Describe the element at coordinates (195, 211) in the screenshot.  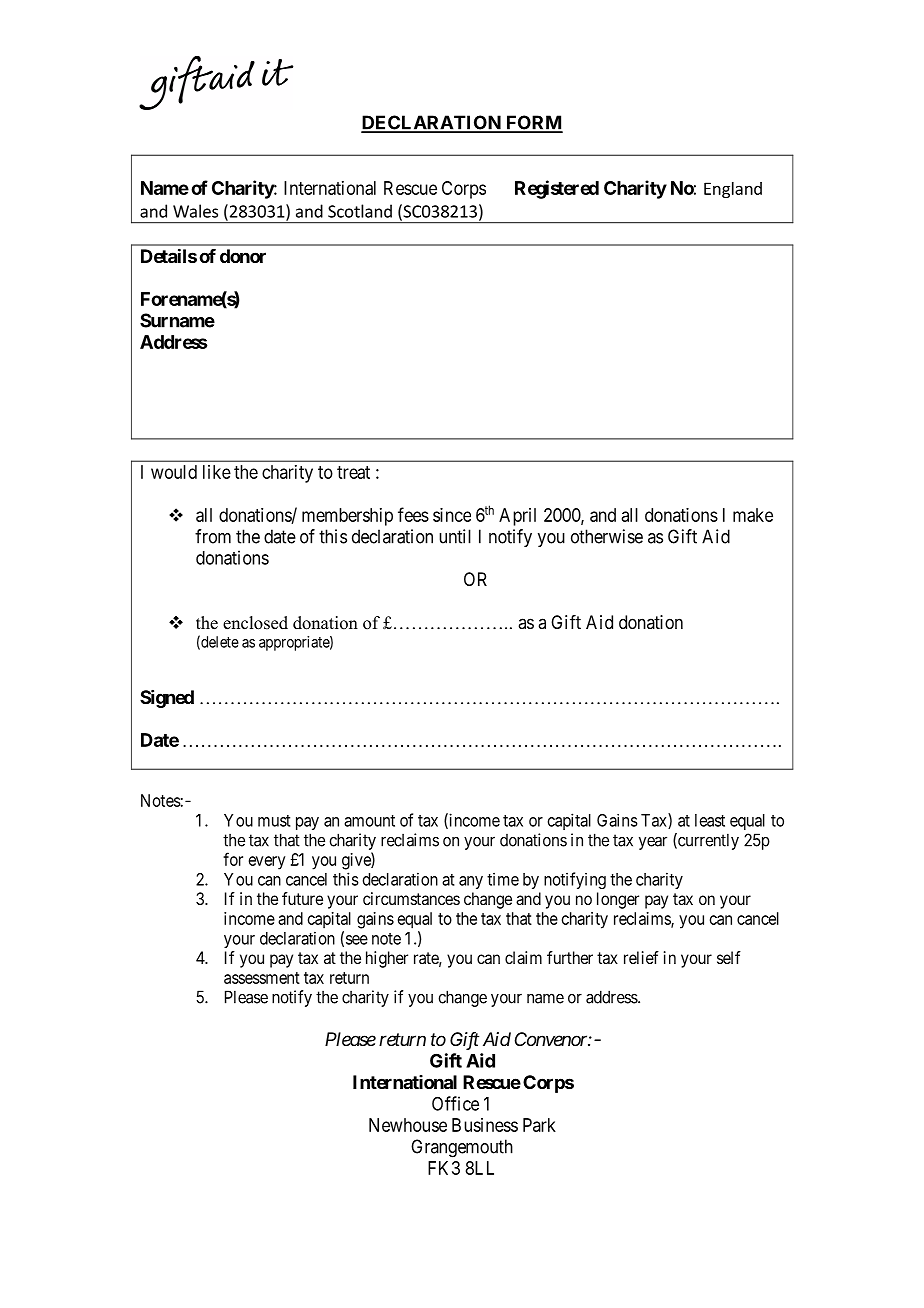
I see `Wales` at that location.
